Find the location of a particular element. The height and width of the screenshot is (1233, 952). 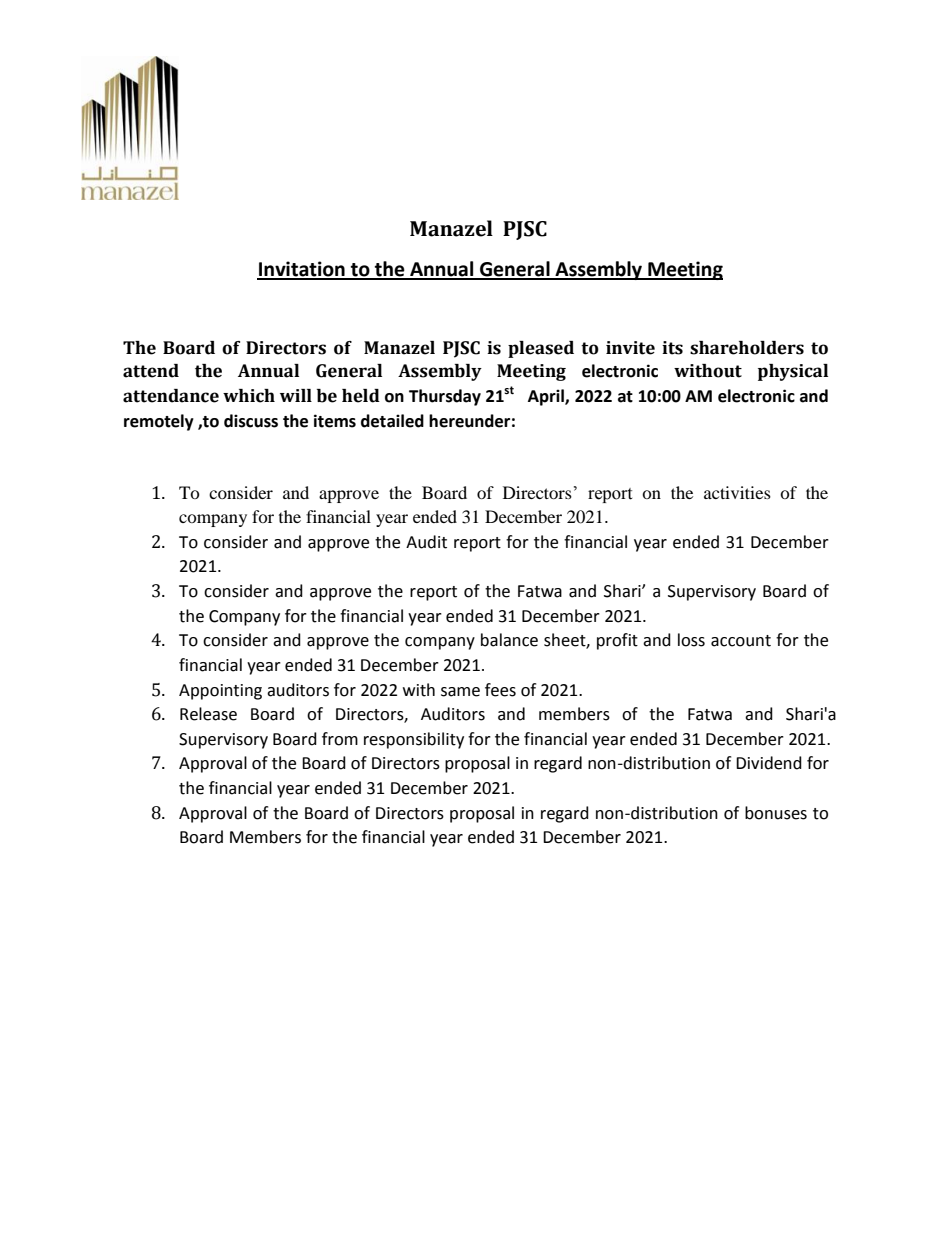

Appointing is located at coordinates (220, 692).
